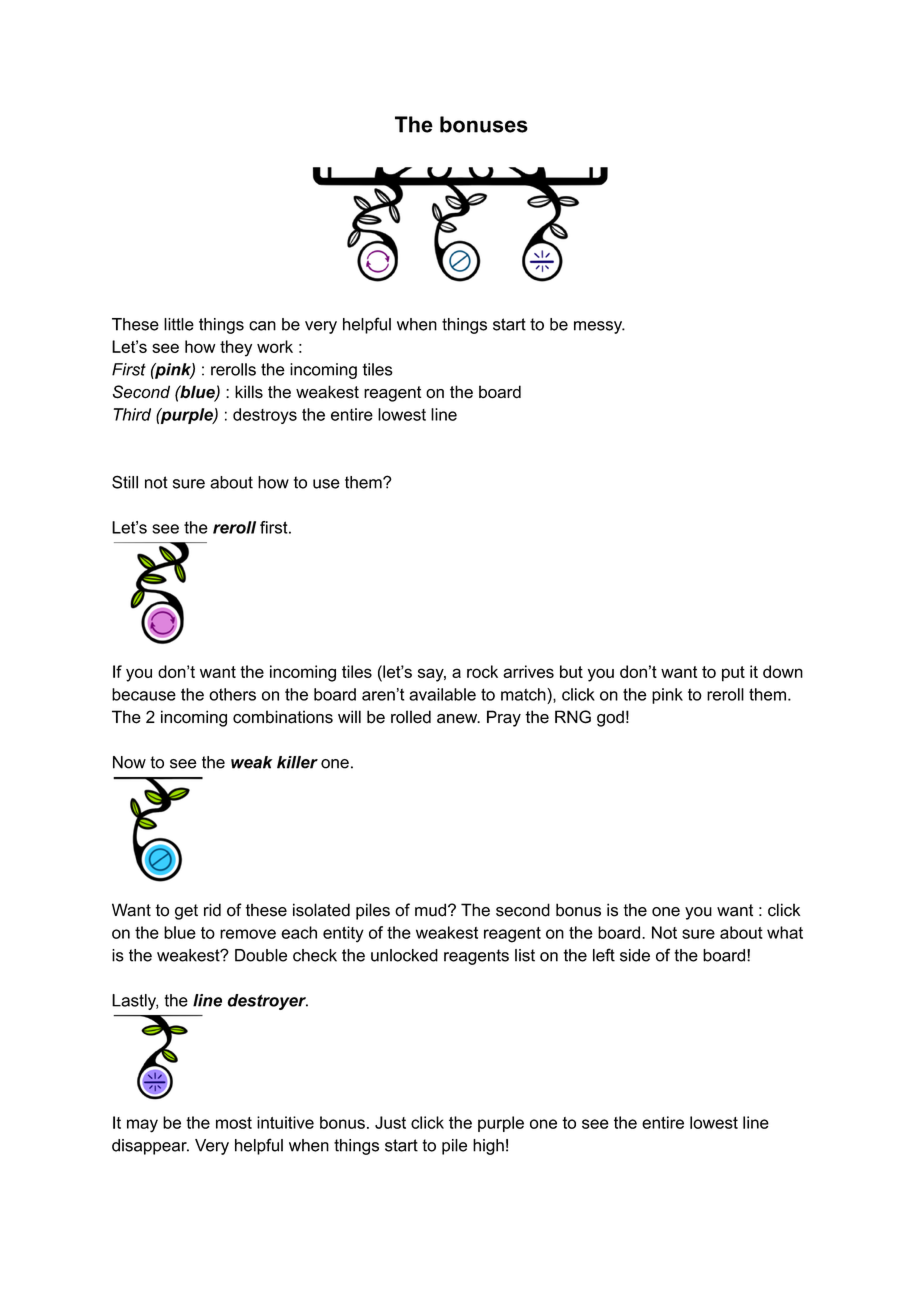 The height and width of the page is (1307, 924). Describe the element at coordinates (275, 346) in the page. I see `work` at that location.
